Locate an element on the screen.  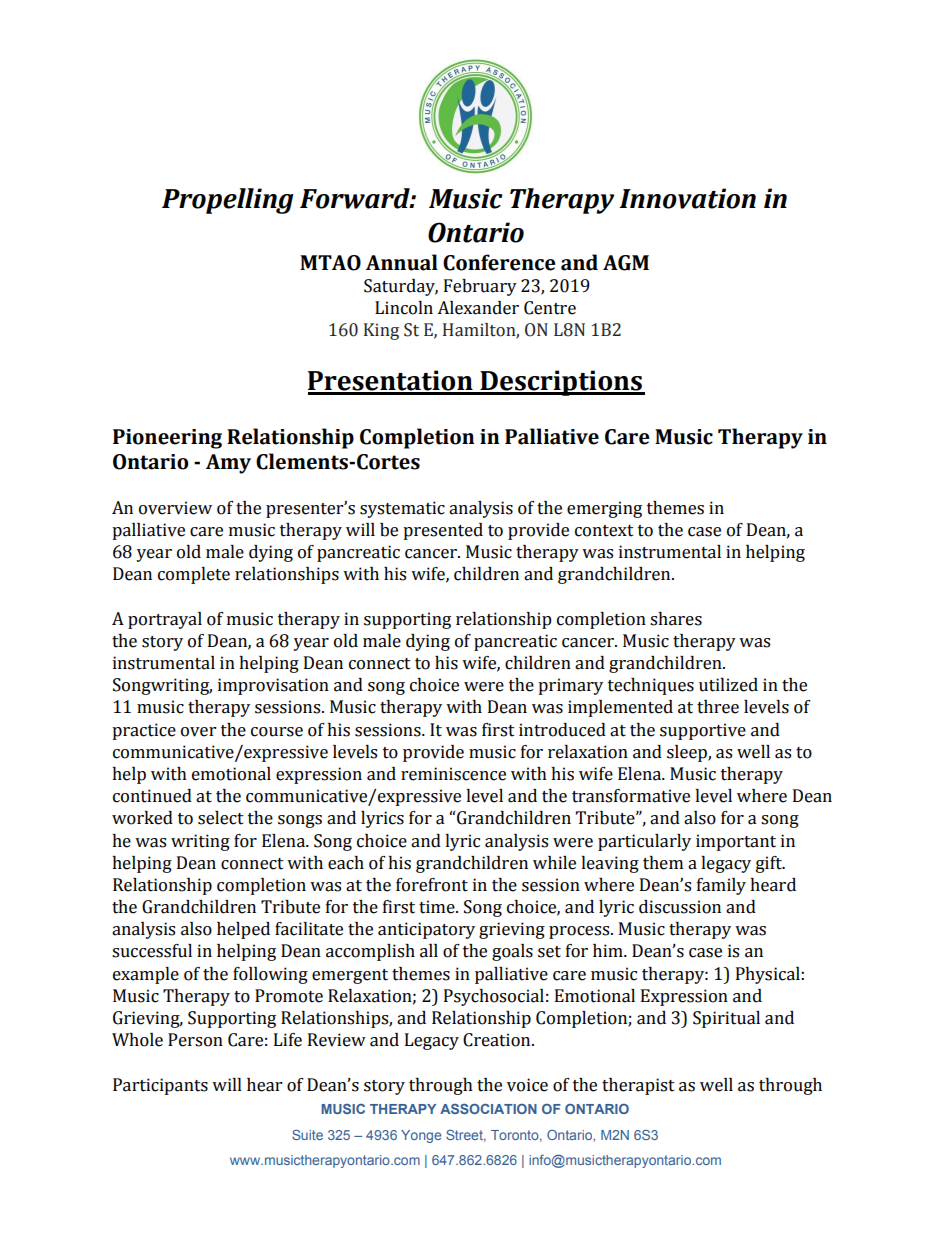
Conference is located at coordinates (499, 262).
